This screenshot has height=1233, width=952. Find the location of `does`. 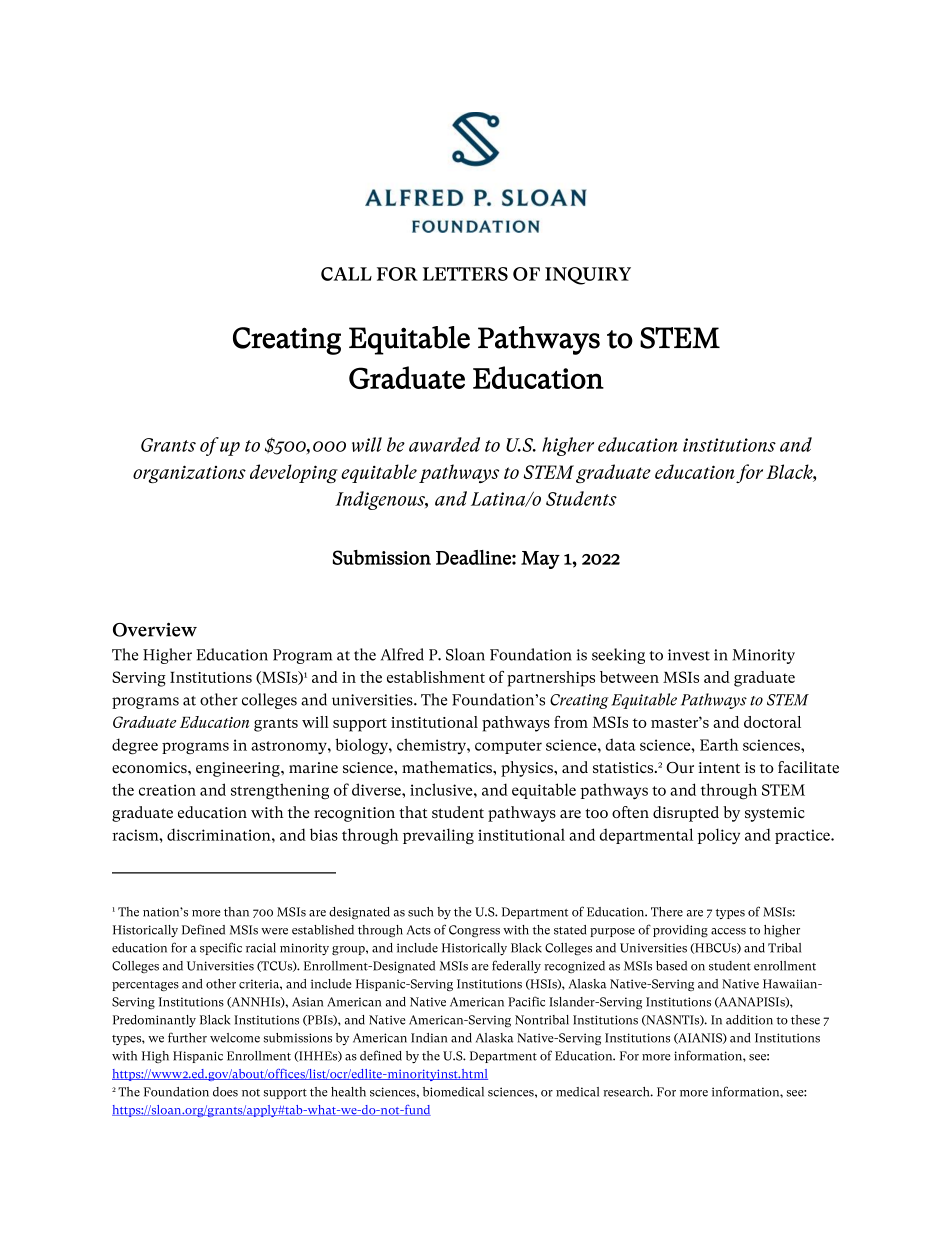

does is located at coordinates (225, 1092).
